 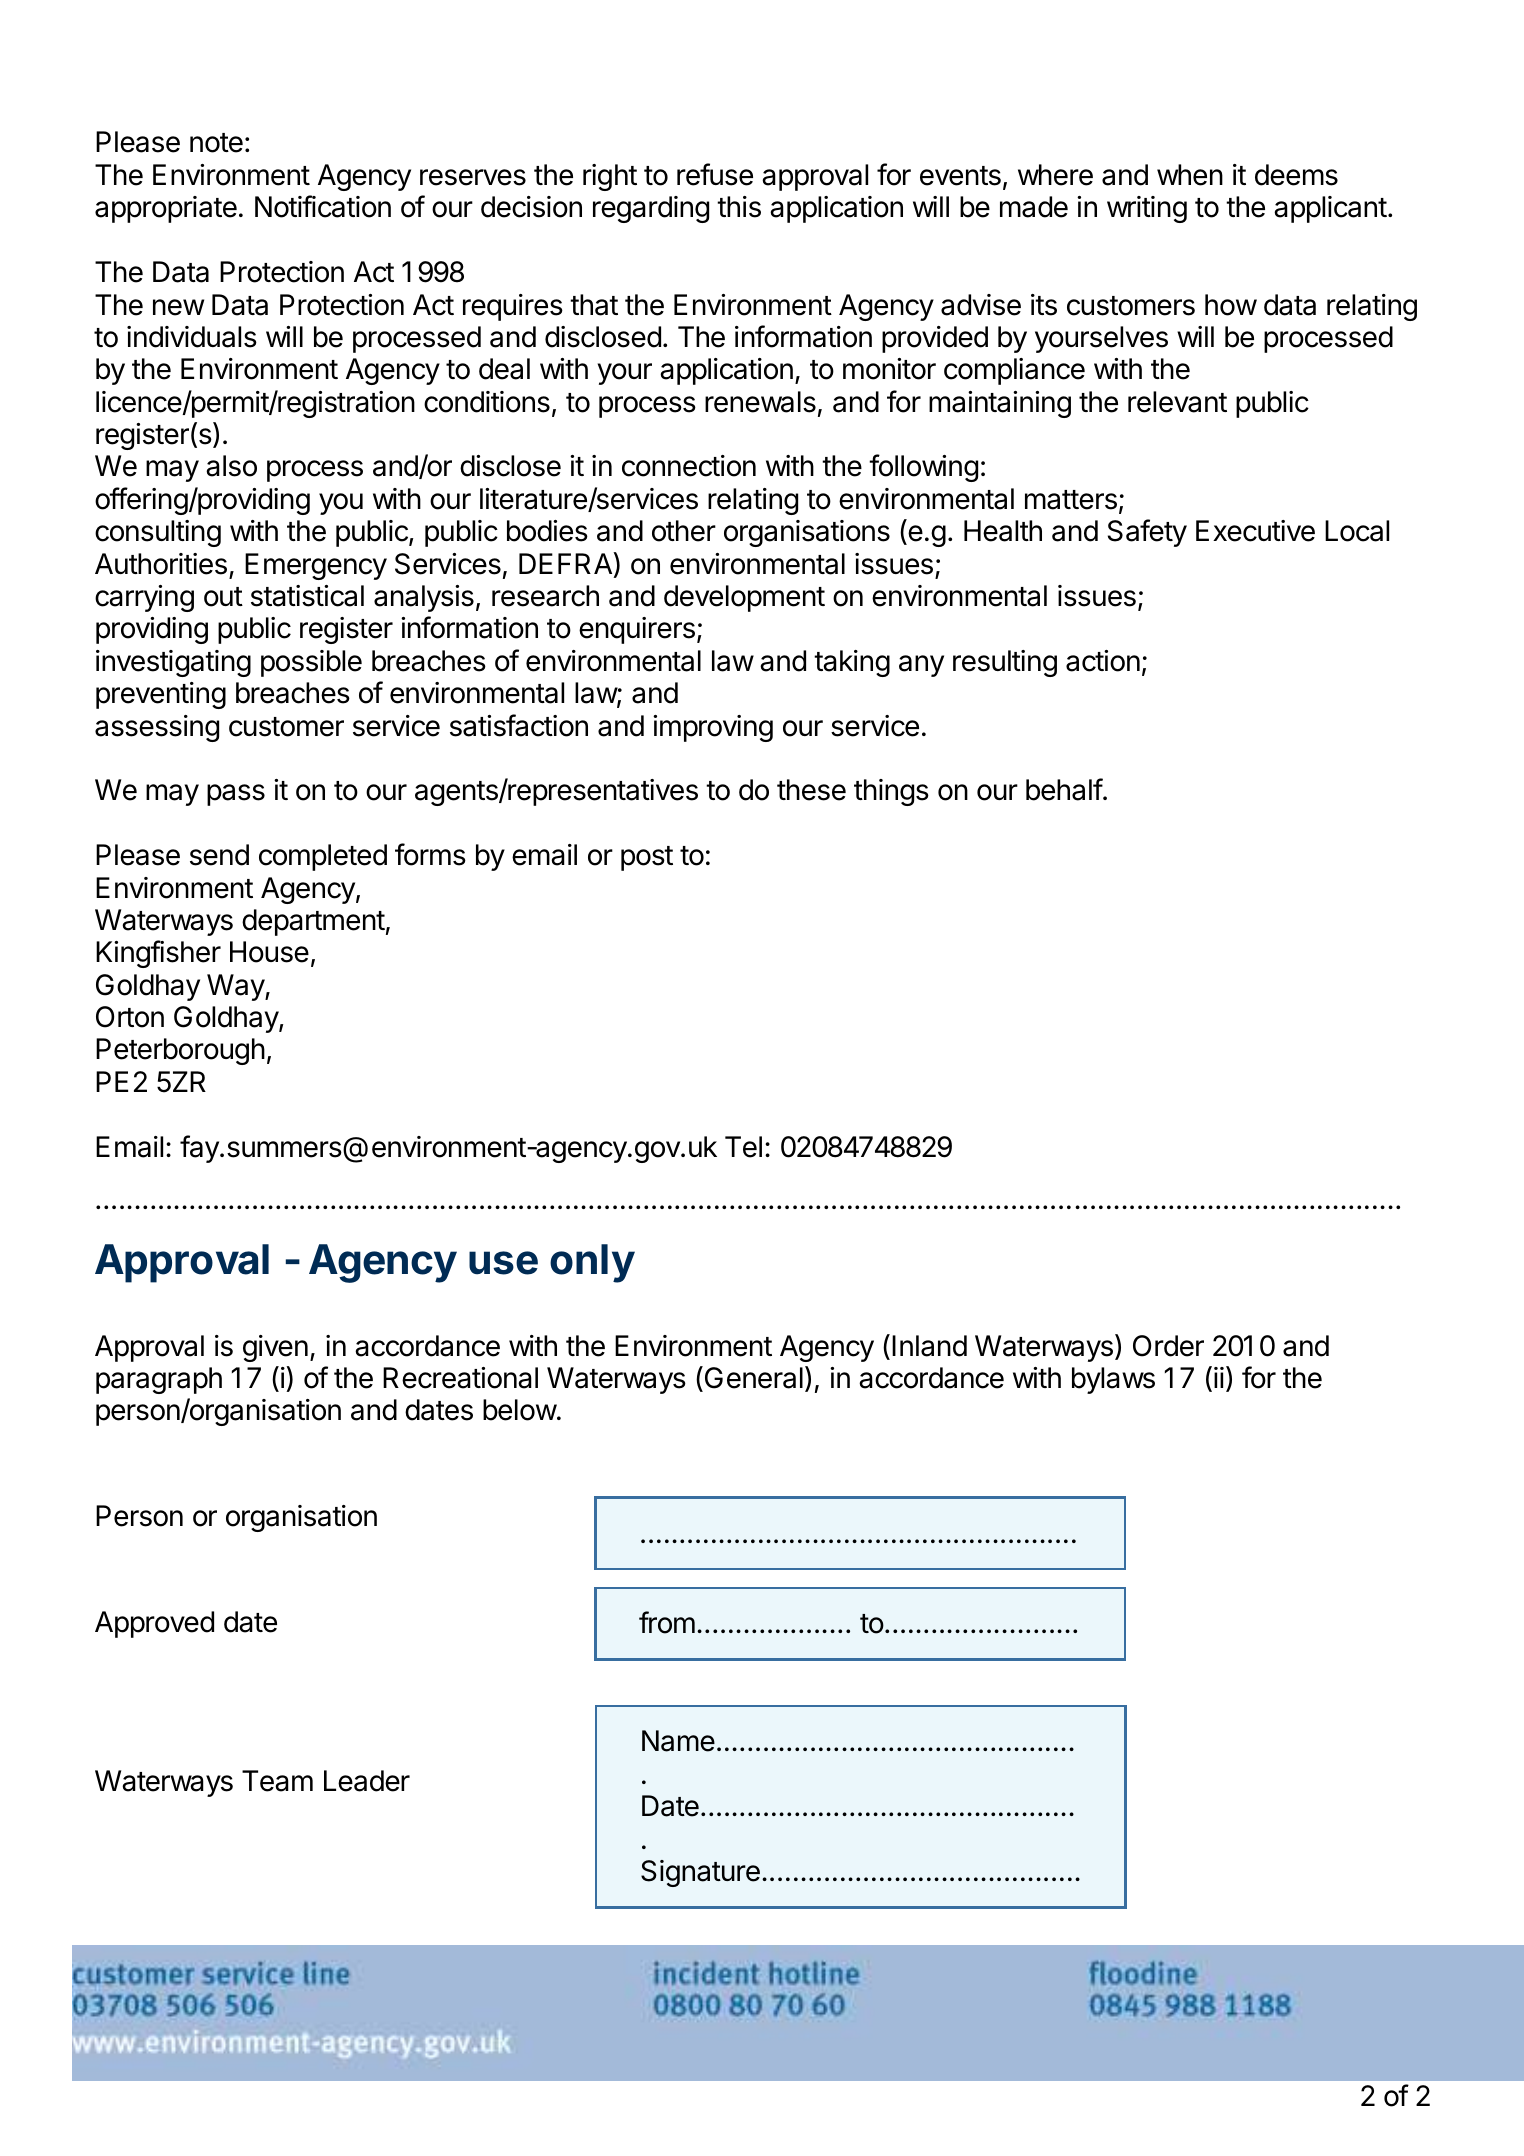 What do you see at coordinates (307, 596) in the screenshot?
I see `statistical` at bounding box center [307, 596].
